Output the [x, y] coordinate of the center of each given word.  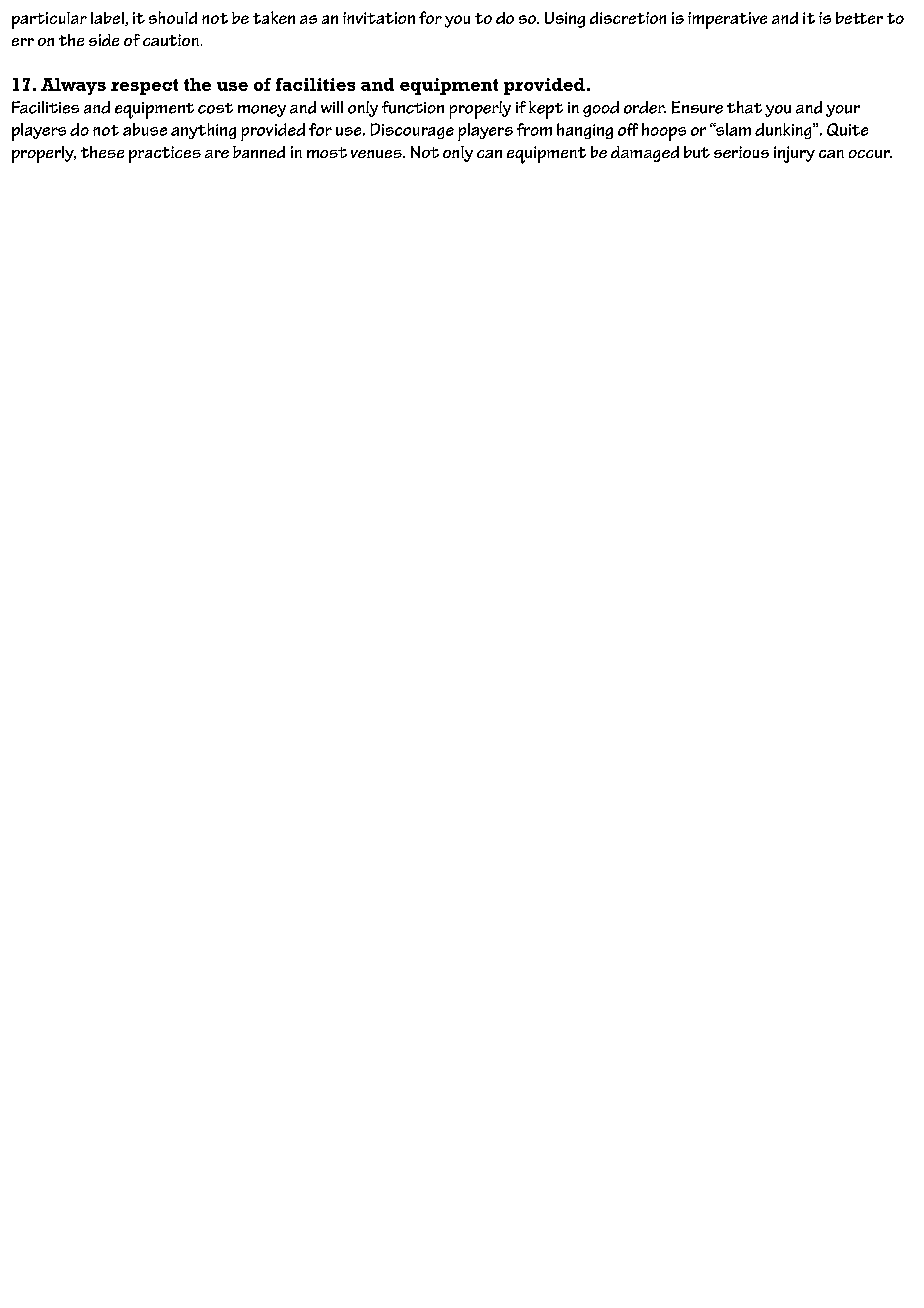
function [413, 107]
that [744, 107]
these [102, 152]
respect [144, 87]
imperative [727, 20]
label [108, 19]
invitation [379, 18]
